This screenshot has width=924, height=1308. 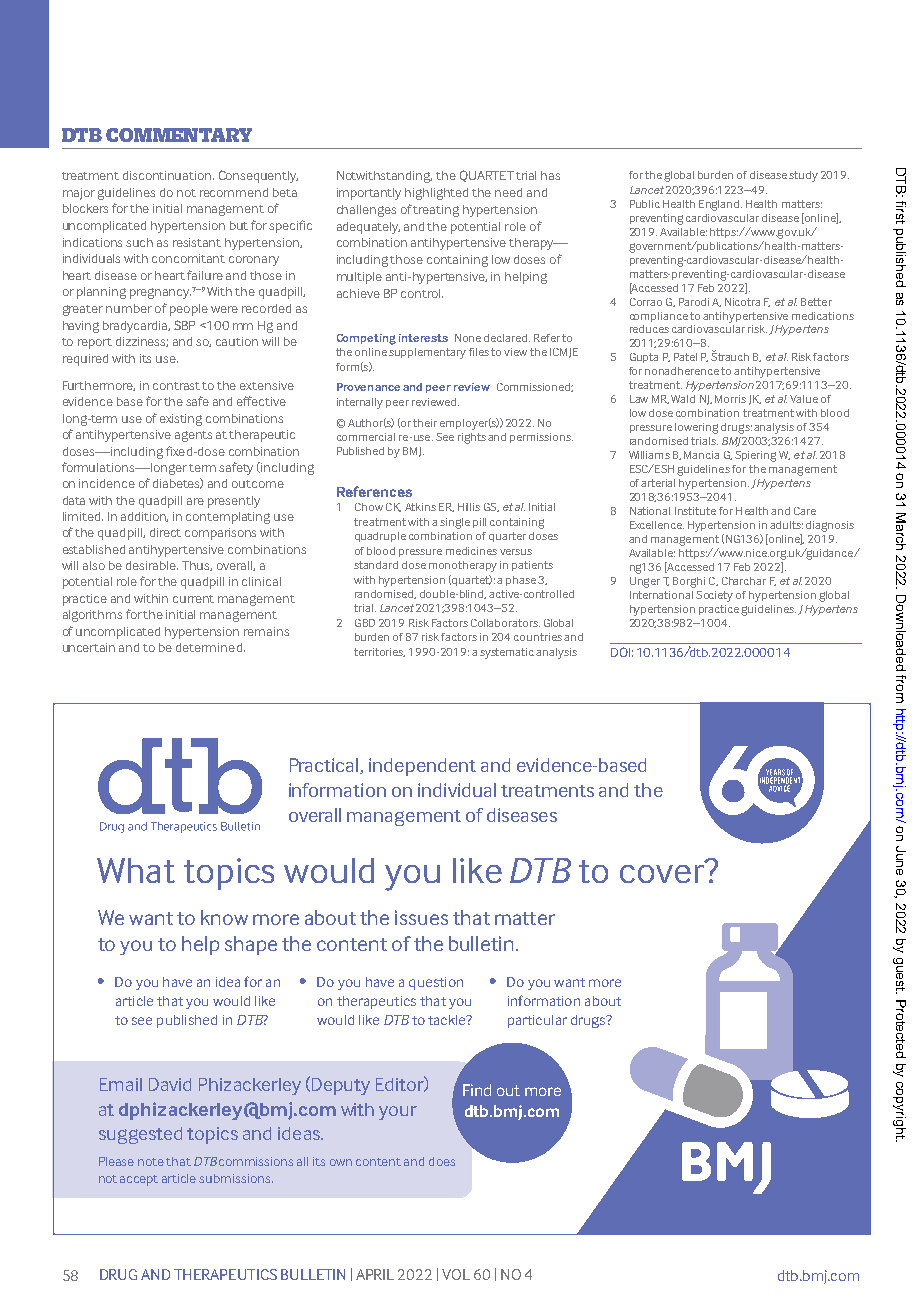 I want to click on tackle, so click(x=448, y=1020).
